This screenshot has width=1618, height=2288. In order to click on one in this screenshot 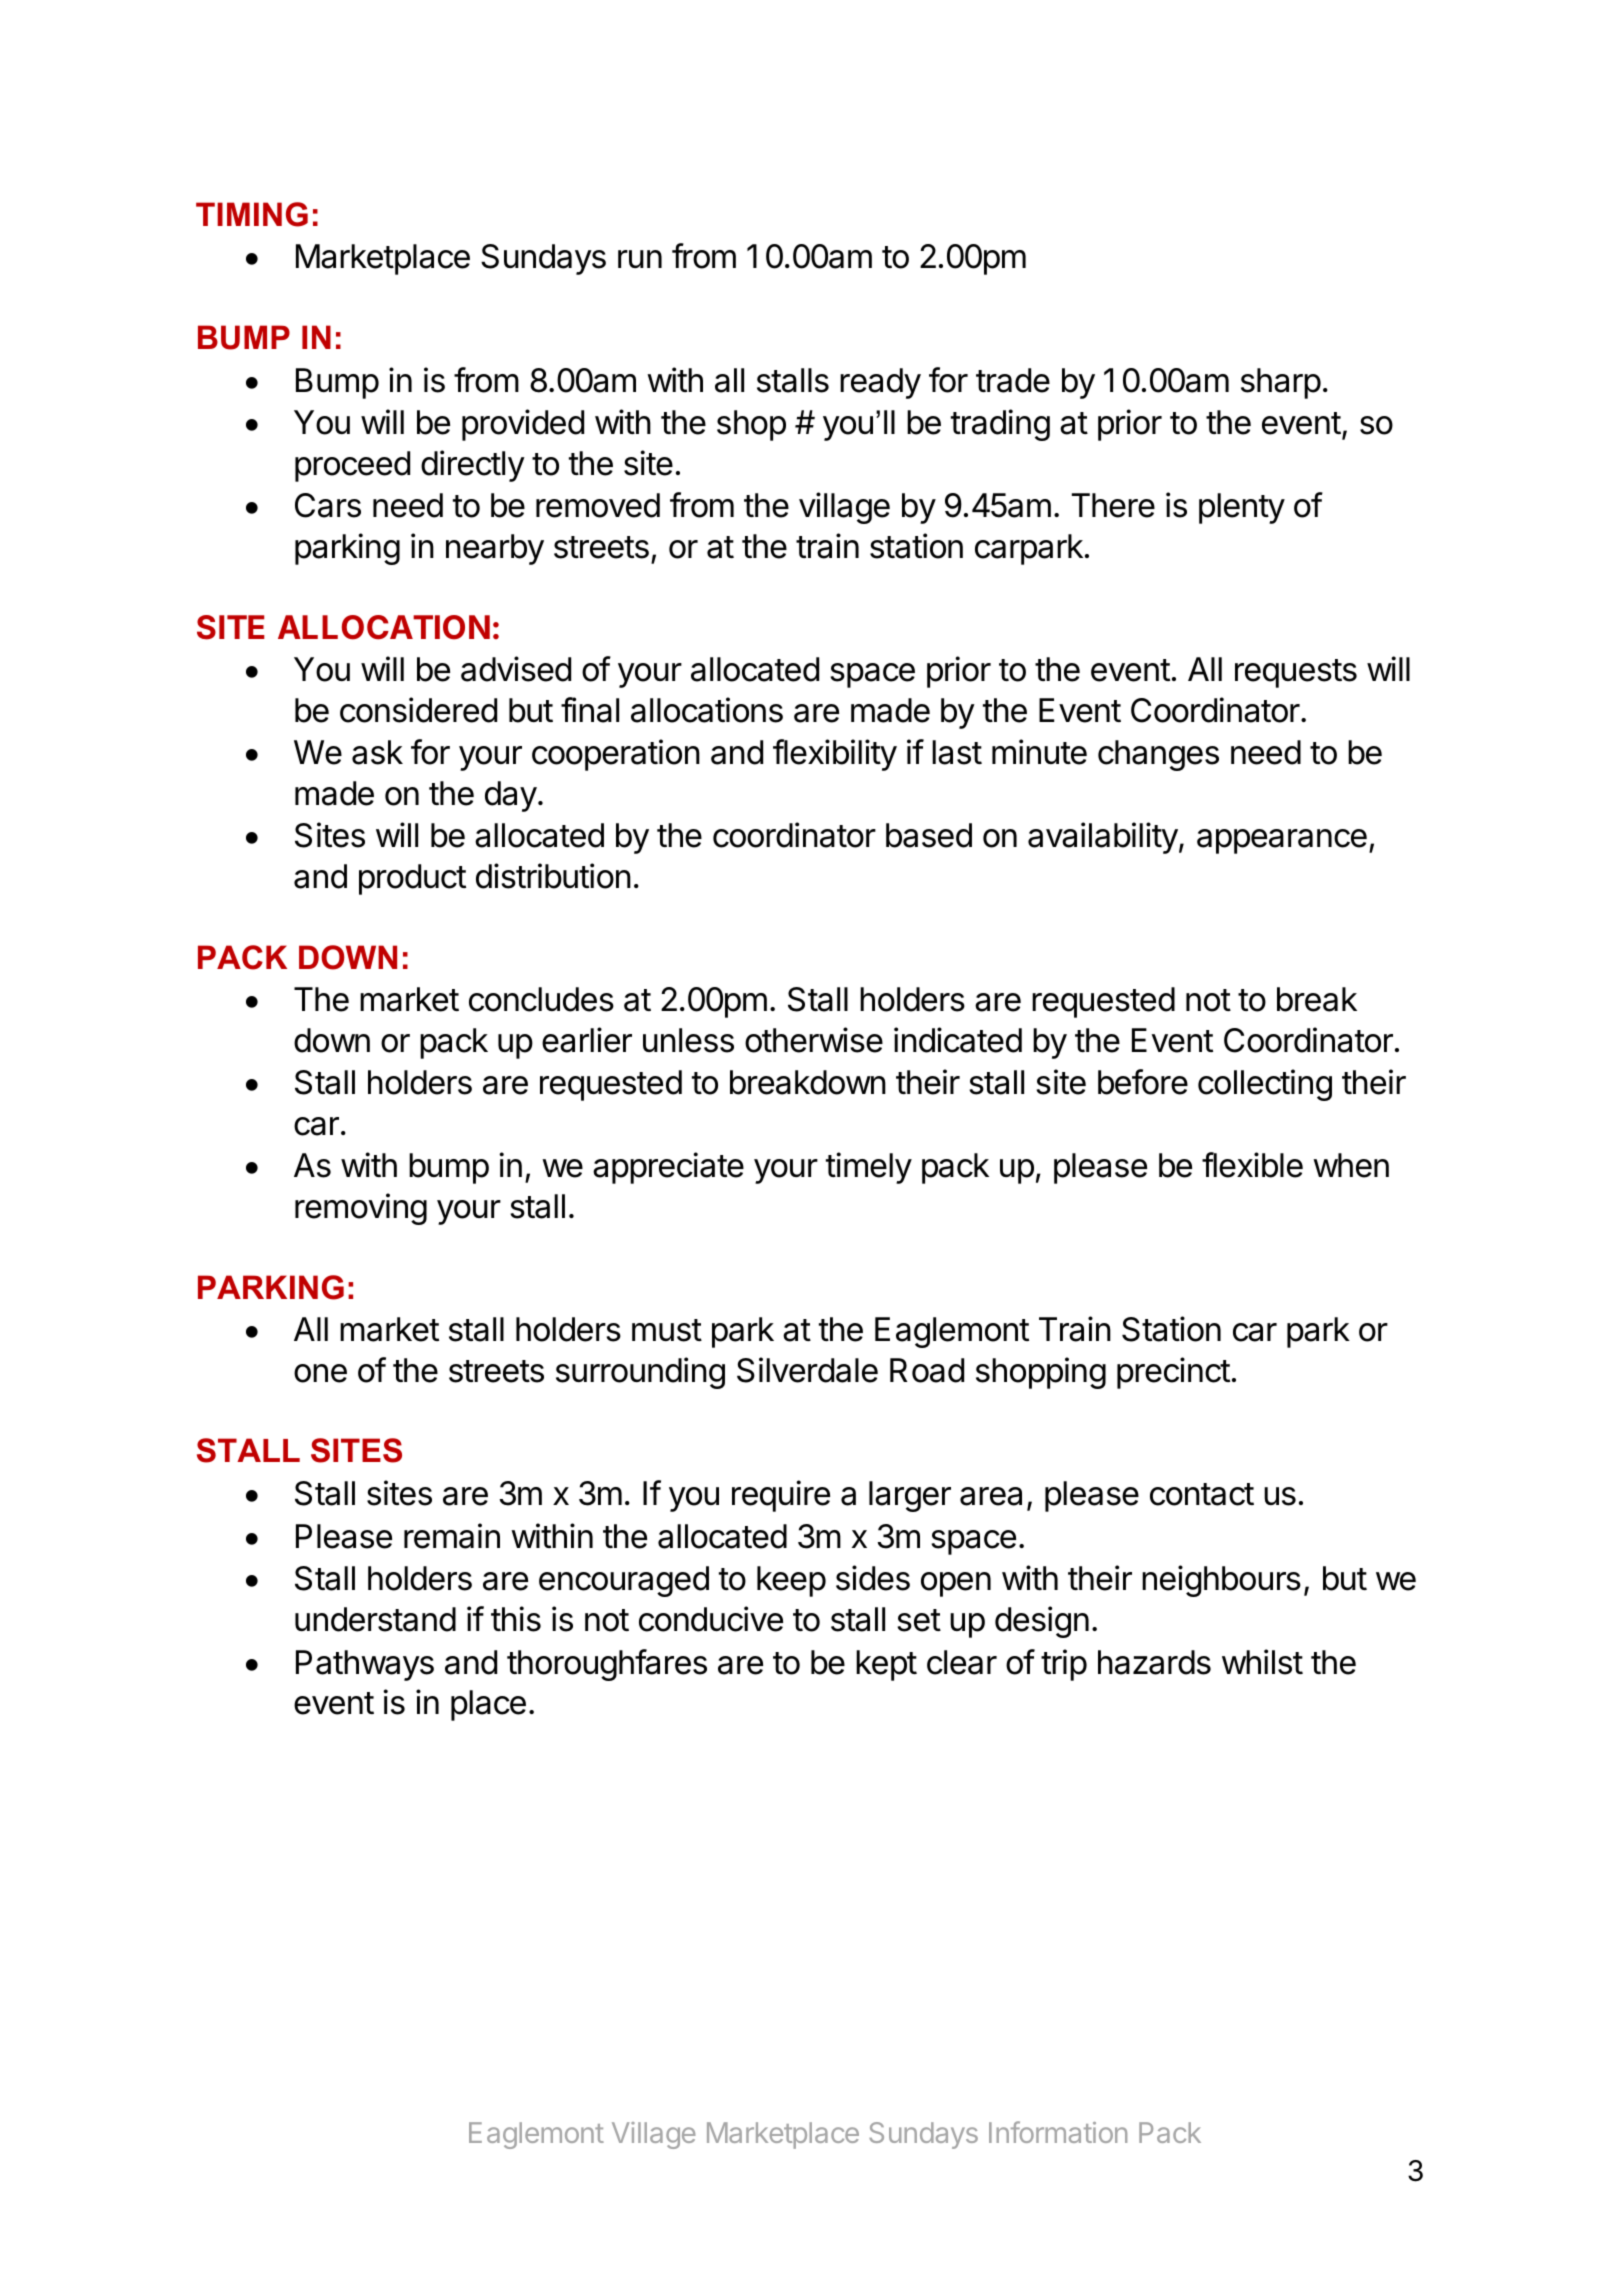, I will do `click(320, 1373)`.
